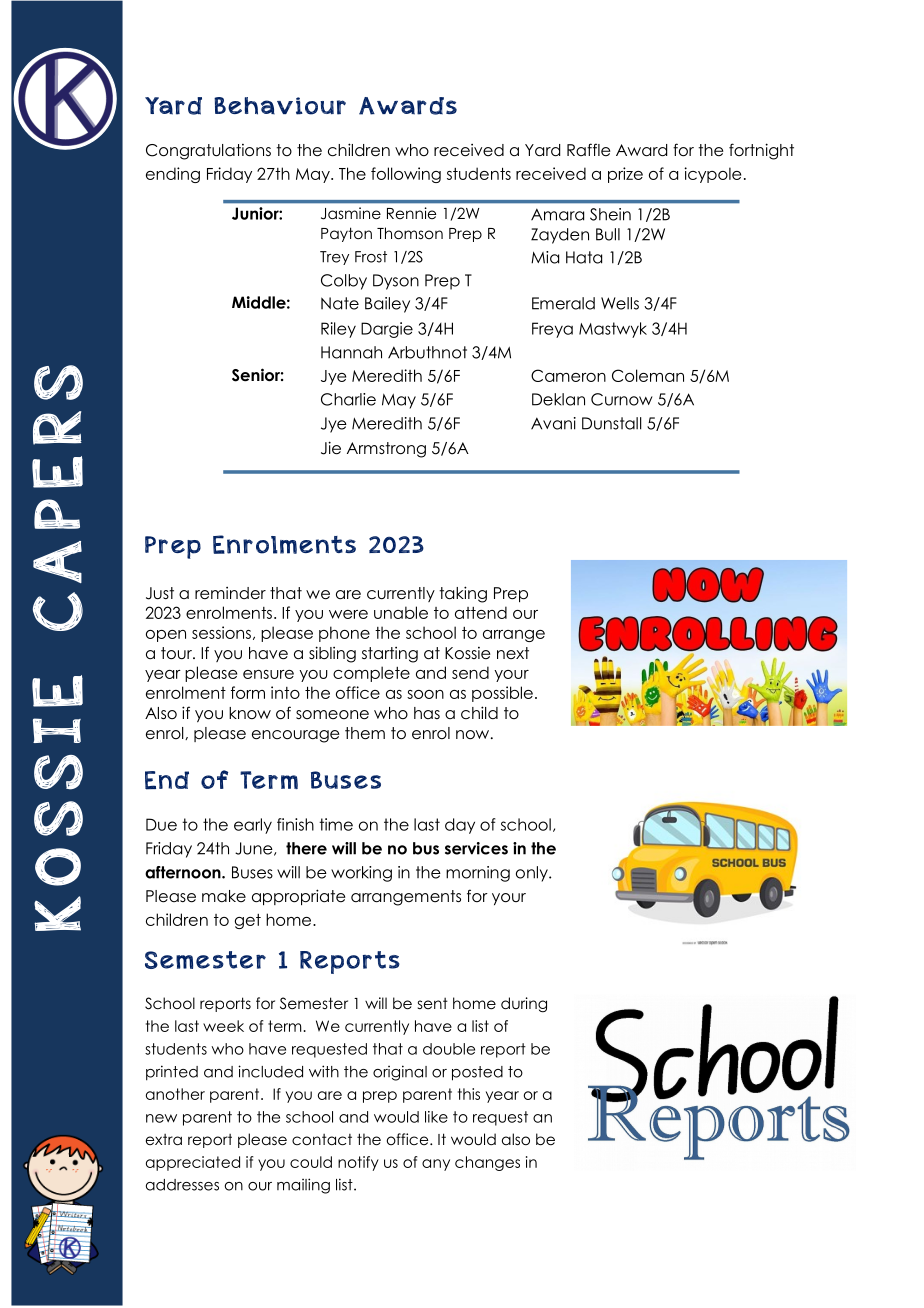 The image size is (924, 1308). Describe the element at coordinates (470, 672) in the screenshot. I see `send` at that location.
